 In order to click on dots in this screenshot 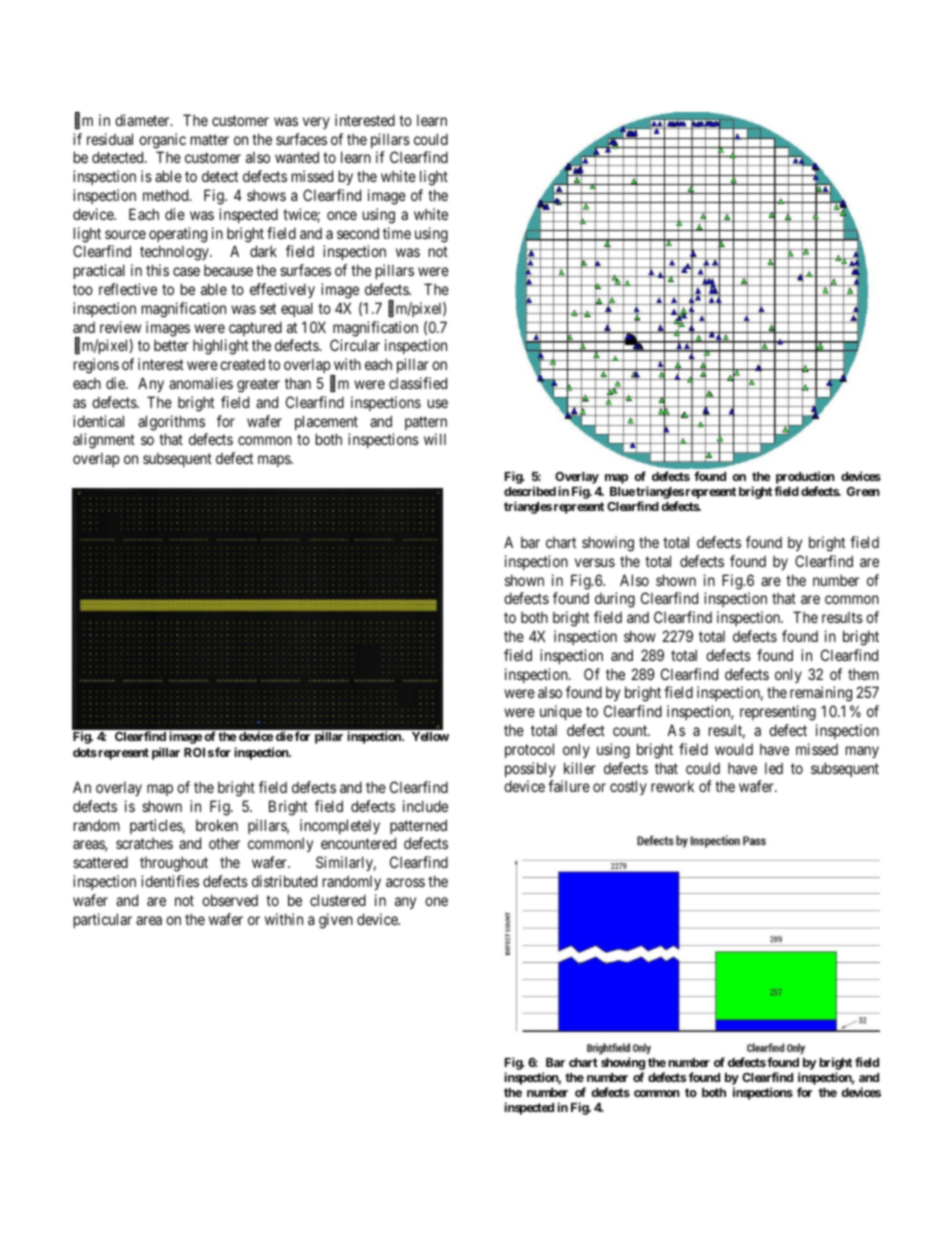, I will do `click(85, 752)`.
